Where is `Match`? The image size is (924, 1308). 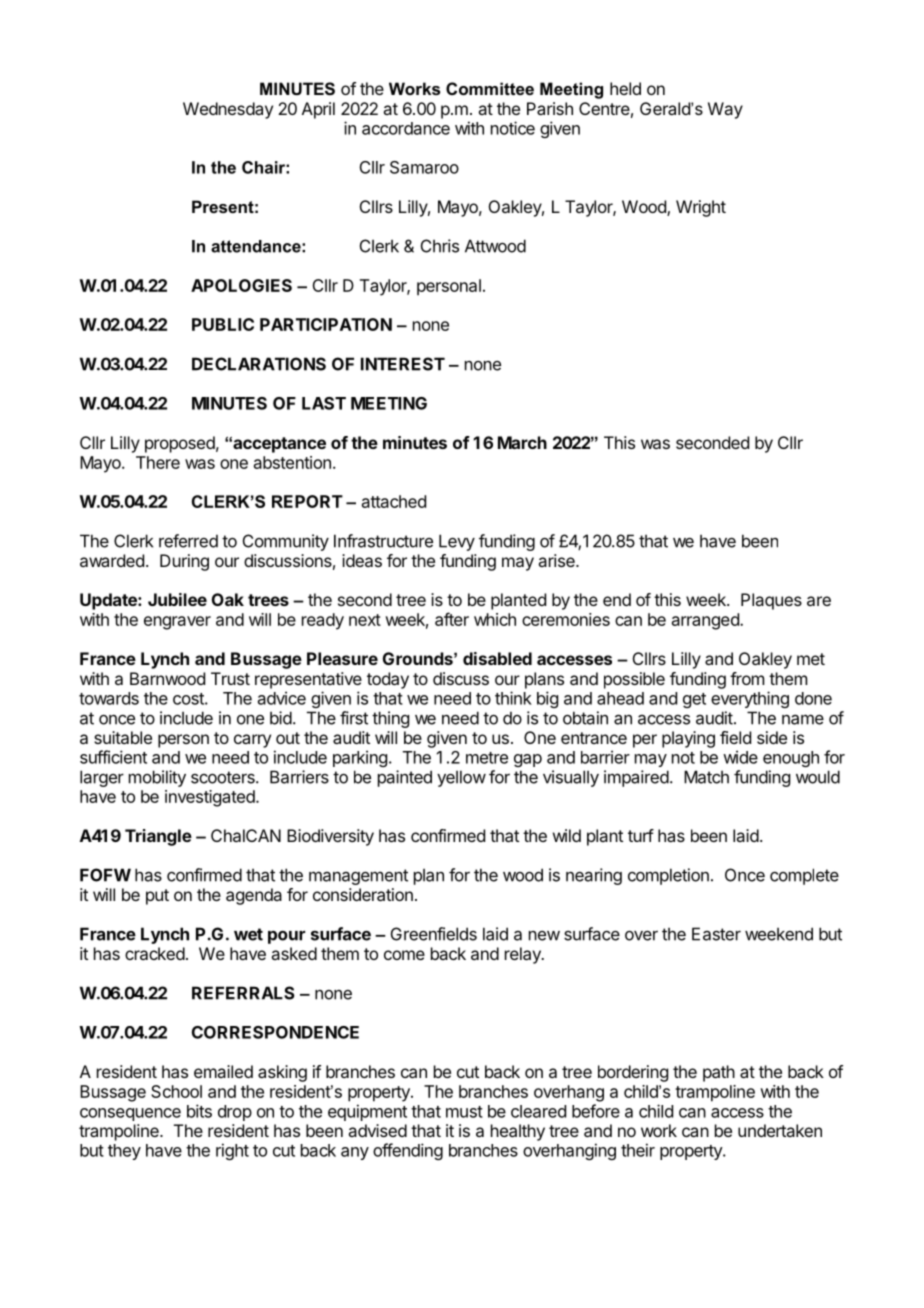
Match is located at coordinates (706, 777).
